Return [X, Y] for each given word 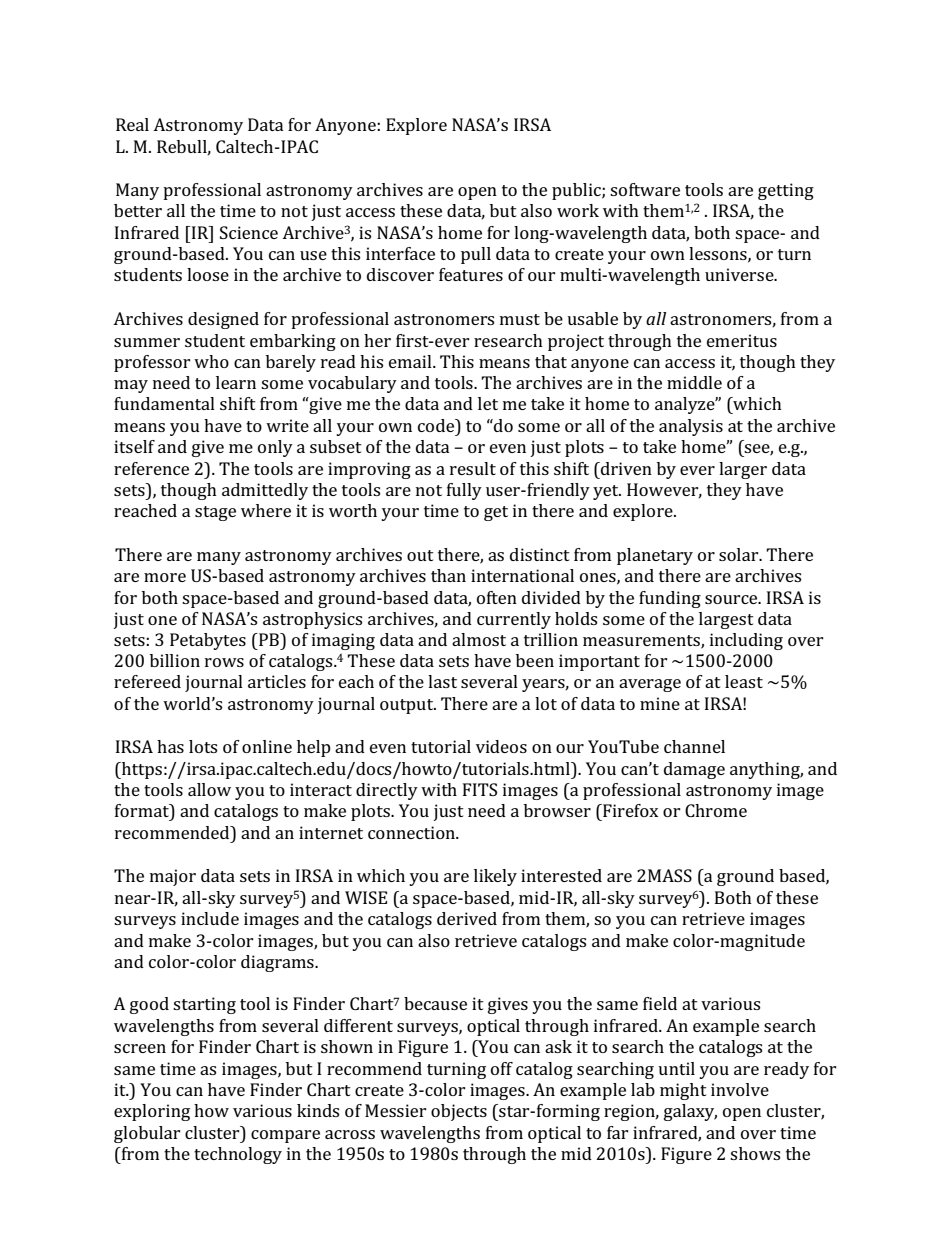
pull [476, 255]
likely [495, 877]
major [173, 877]
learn [236, 382]
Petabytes [208, 641]
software [645, 189]
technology [238, 1155]
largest [726, 620]
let [488, 403]
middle [694, 382]
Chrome [716, 810]
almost [479, 639]
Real [132, 124]
